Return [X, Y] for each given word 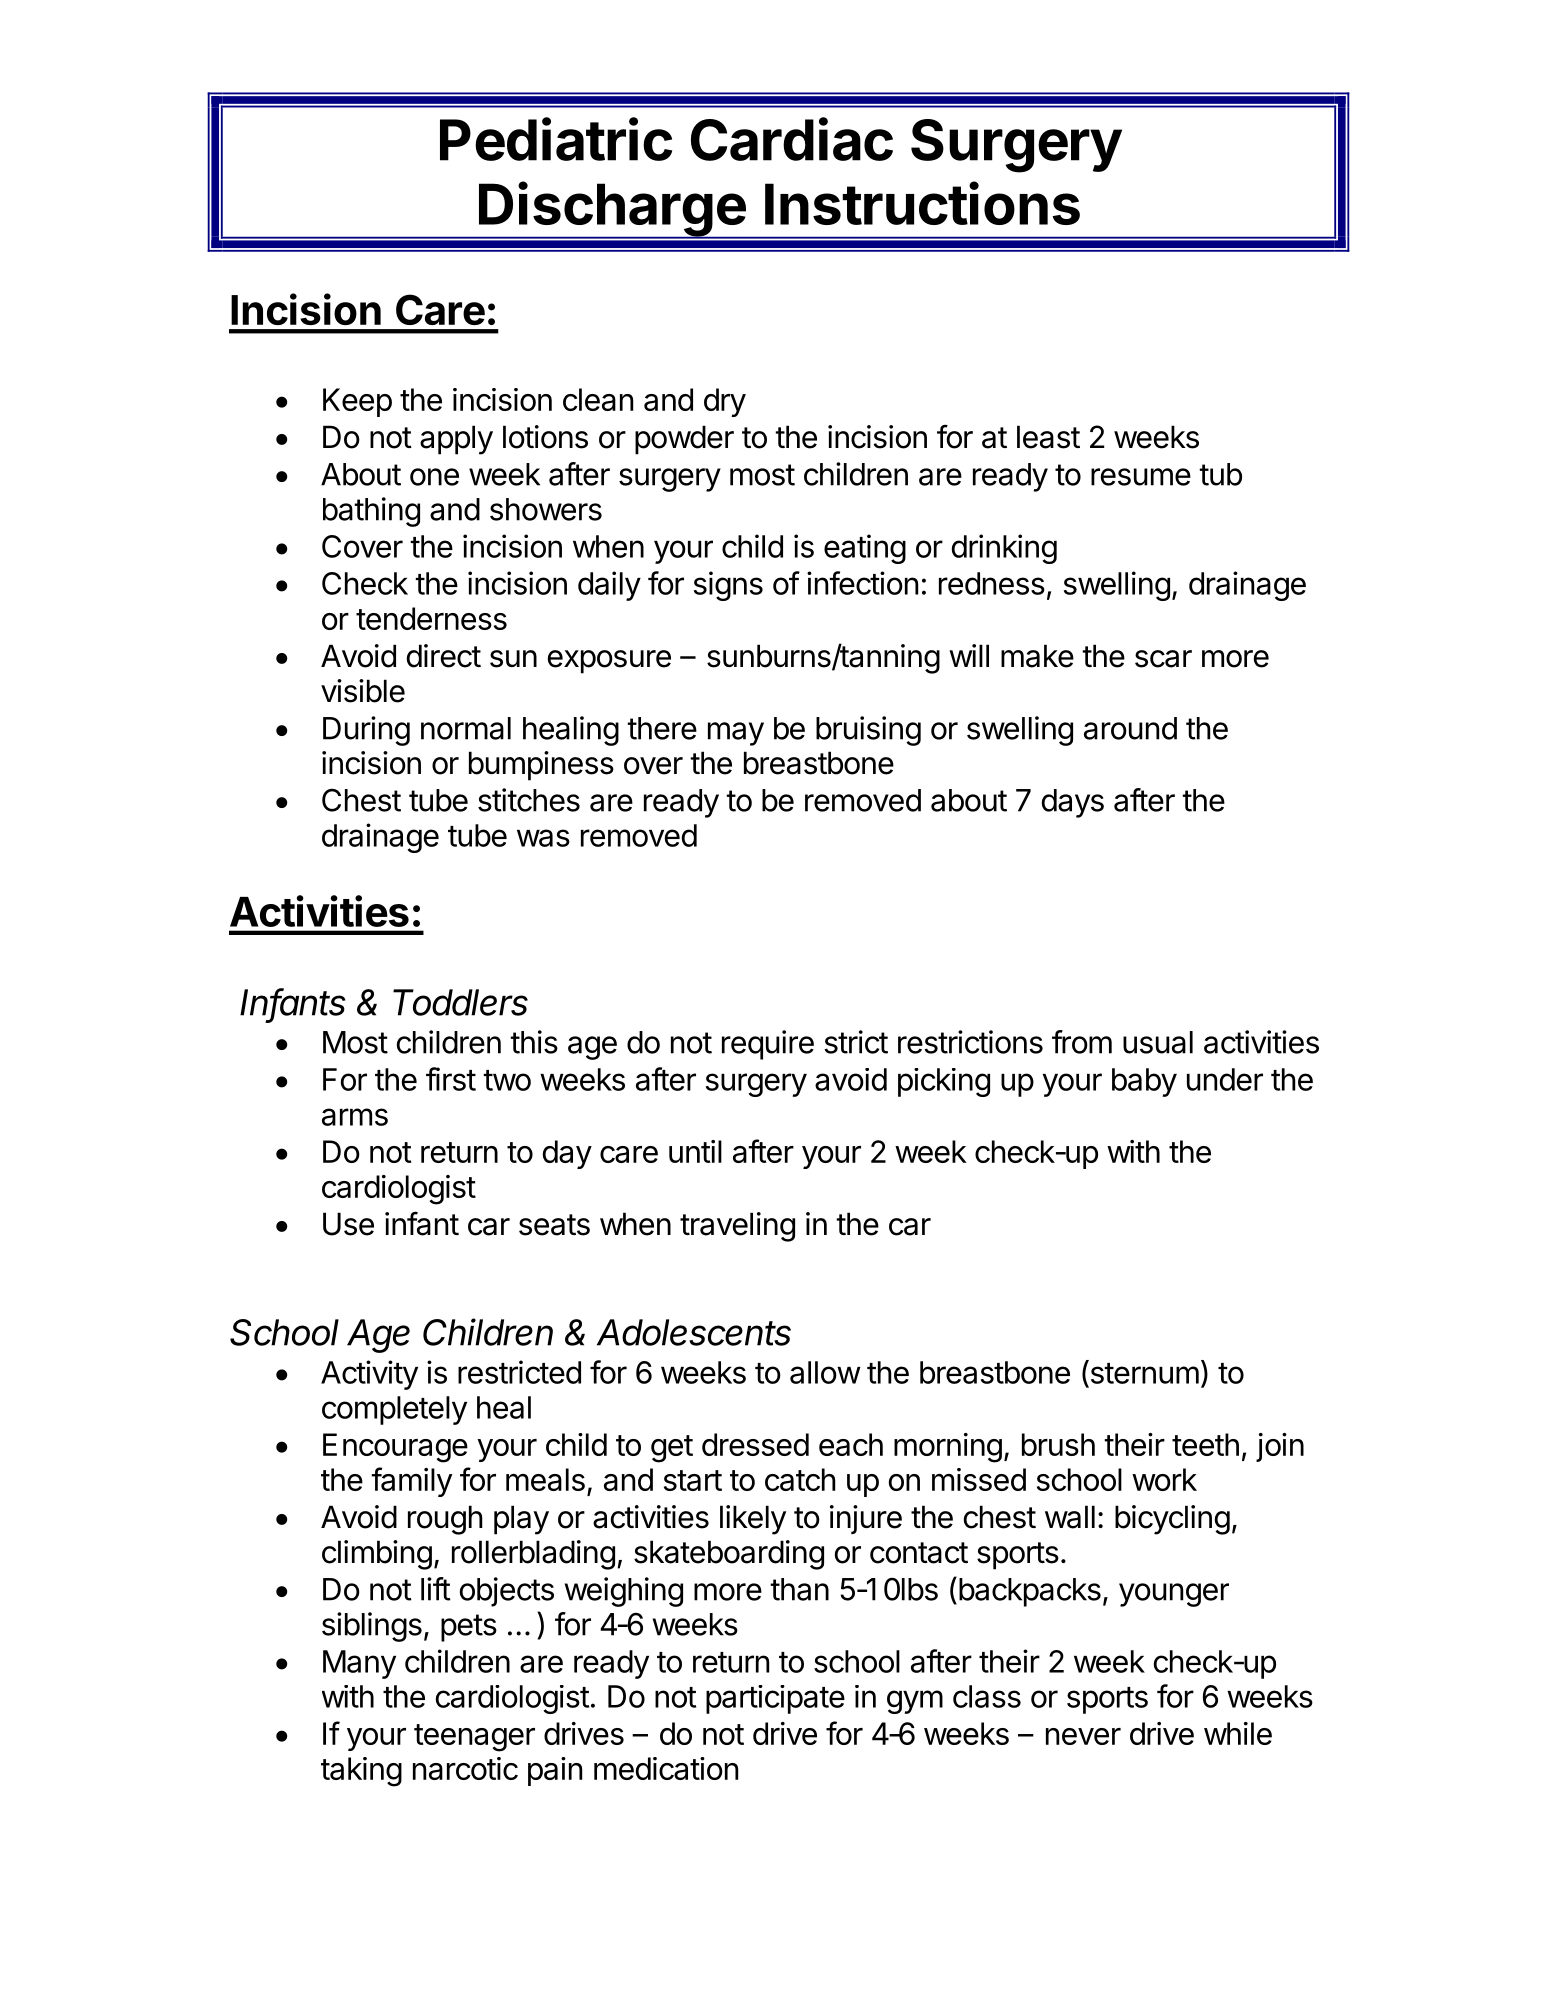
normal [466, 728]
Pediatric [556, 139]
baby [1144, 1082]
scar [1163, 659]
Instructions [922, 203]
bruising [868, 731]
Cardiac [792, 139]
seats [554, 1225]
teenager [474, 1738]
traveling [737, 1227]
